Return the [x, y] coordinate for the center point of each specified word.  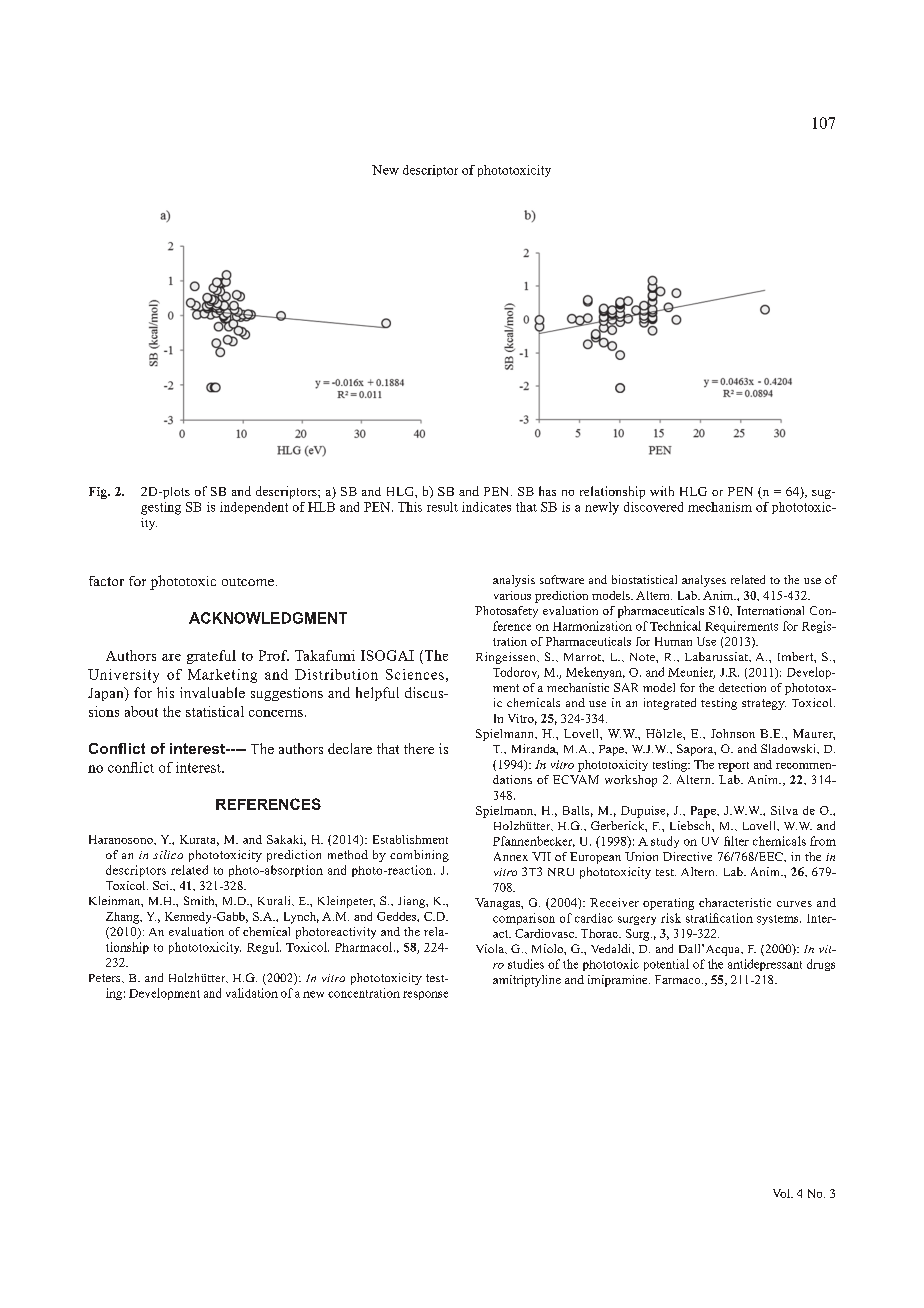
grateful [211, 657]
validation [252, 993]
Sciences [415, 674]
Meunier [691, 673]
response [425, 995]
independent [254, 508]
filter [736, 841]
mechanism [720, 507]
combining [419, 856]
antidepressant [765, 965]
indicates [486, 507]
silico [168, 854]
